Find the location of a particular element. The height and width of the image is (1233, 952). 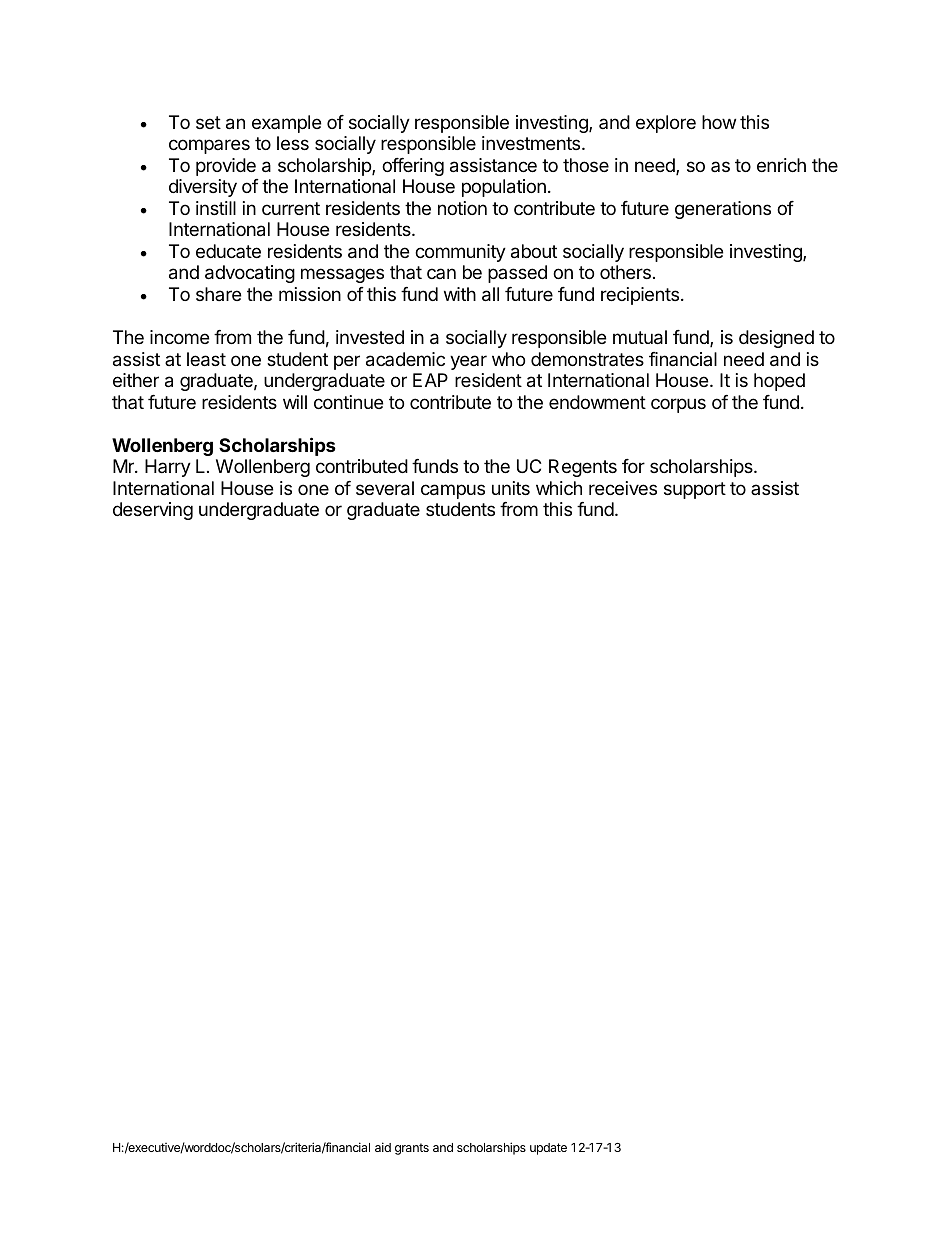

update is located at coordinates (548, 1149).
